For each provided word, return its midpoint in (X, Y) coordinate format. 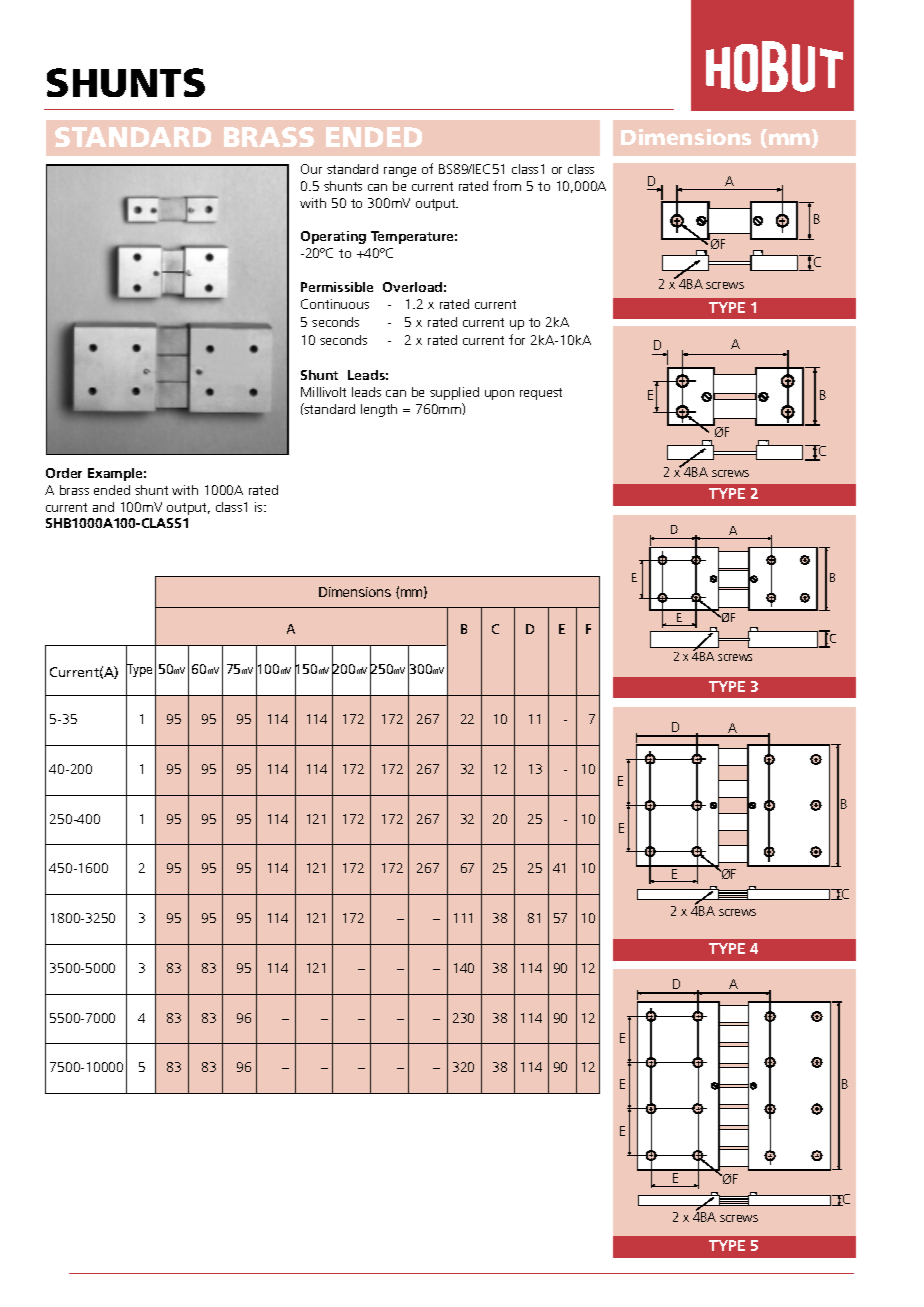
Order (64, 473)
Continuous (335, 304)
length (379, 410)
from (507, 185)
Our (311, 169)
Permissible (337, 287)
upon (499, 395)
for (517, 339)
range (400, 172)
